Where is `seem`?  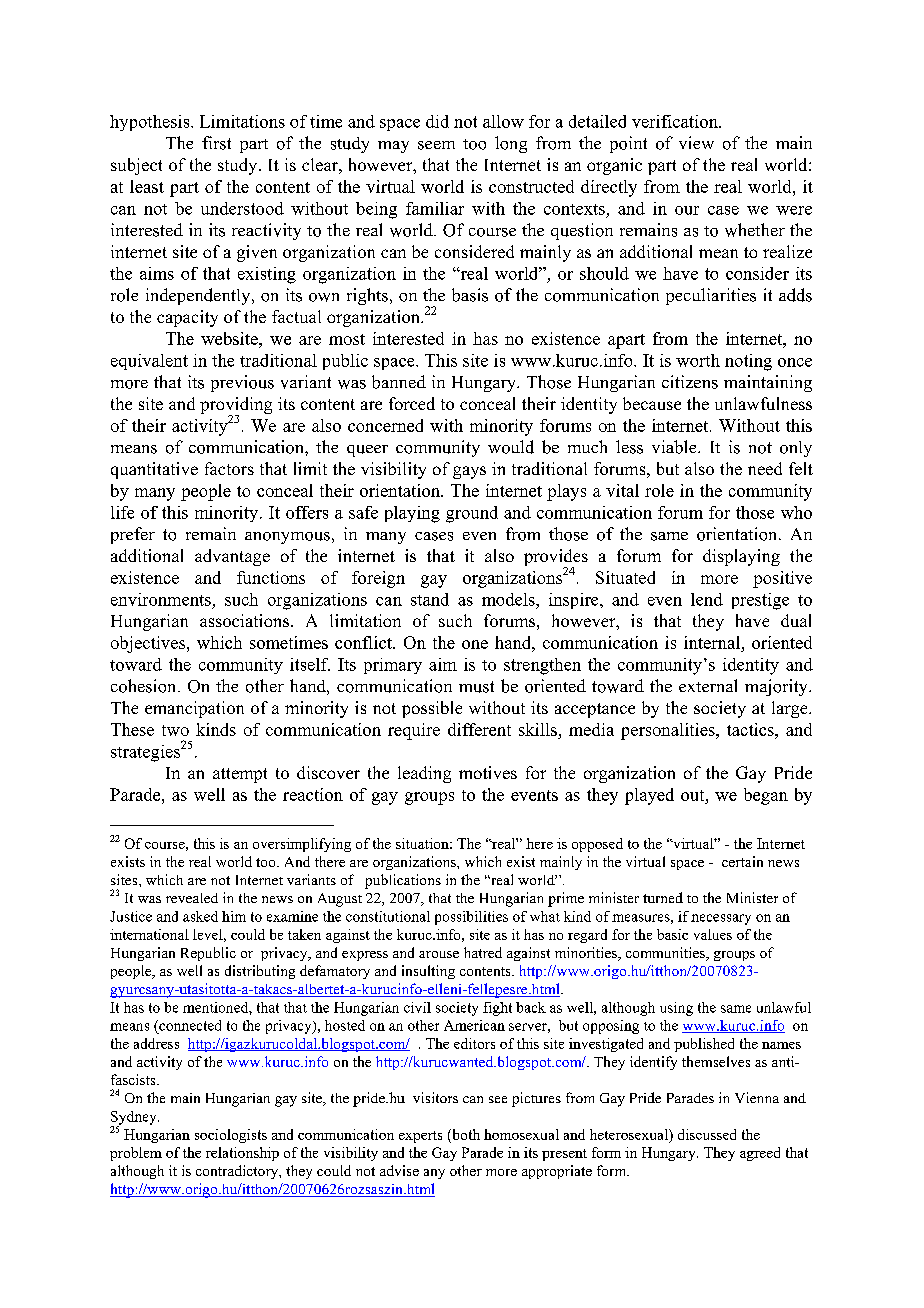 seem is located at coordinates (436, 145).
